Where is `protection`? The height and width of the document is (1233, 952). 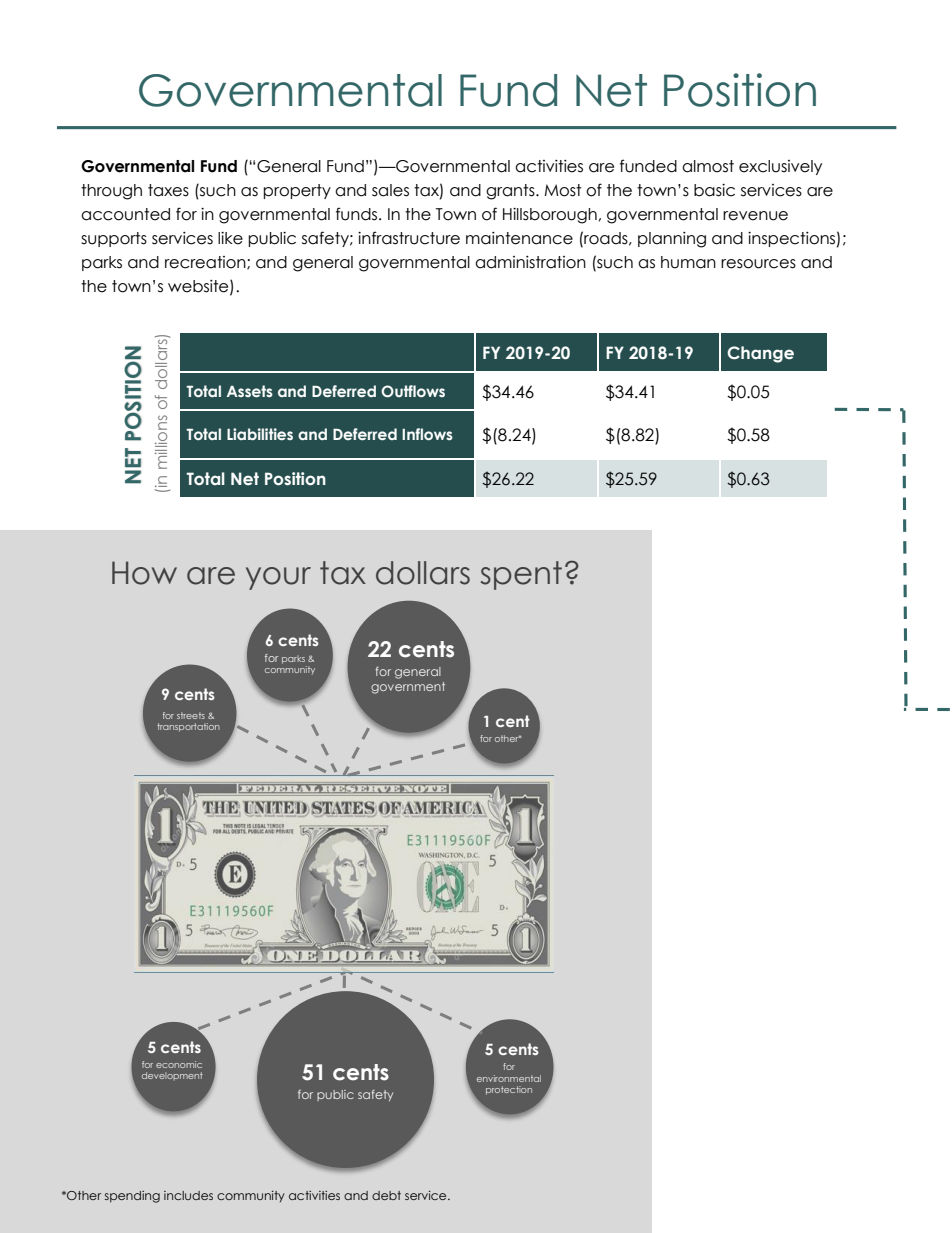 protection is located at coordinates (509, 1090).
